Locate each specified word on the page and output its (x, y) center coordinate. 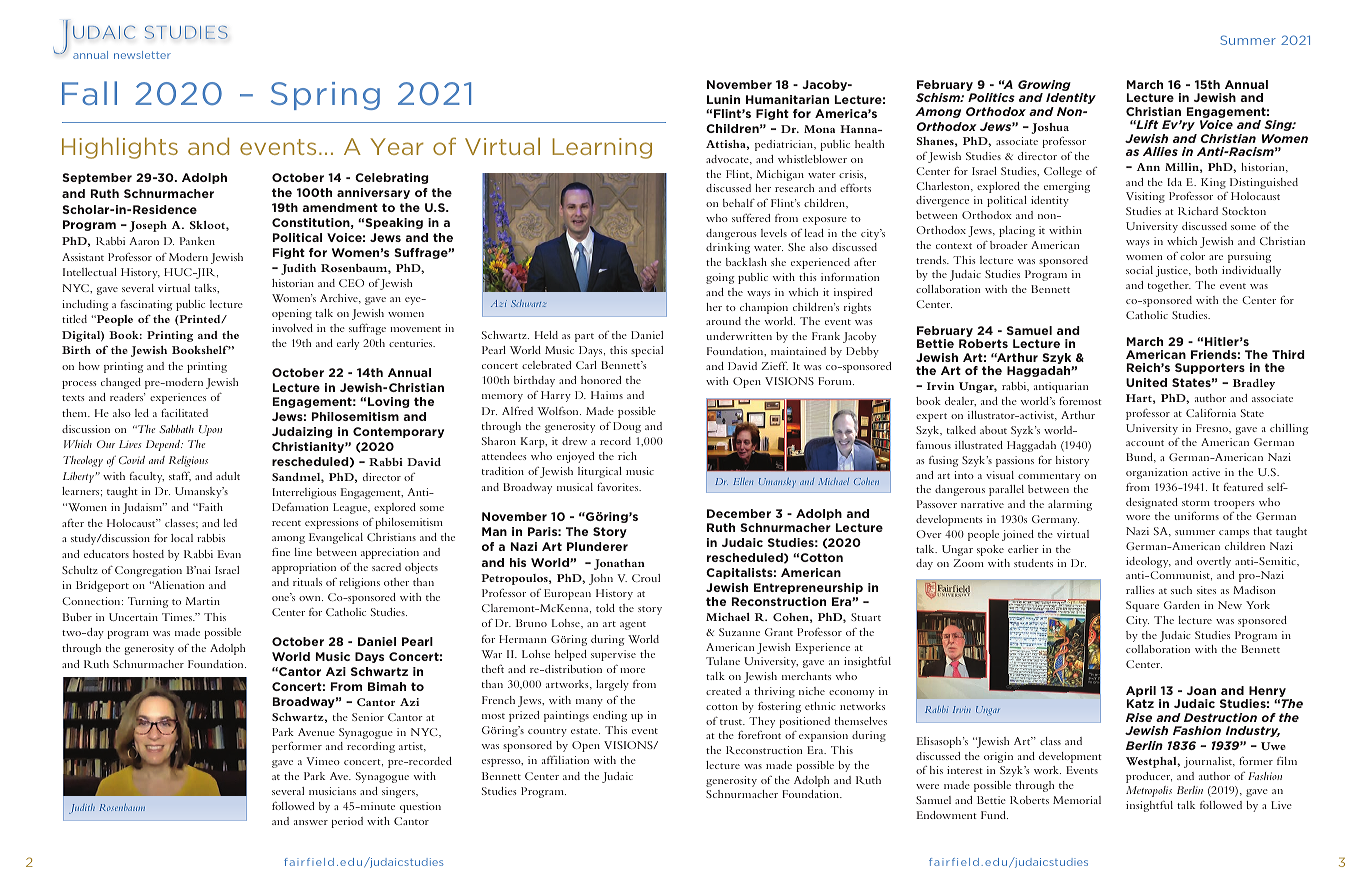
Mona (819, 129)
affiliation (565, 760)
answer (311, 822)
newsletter (142, 55)
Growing (1044, 87)
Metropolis (1149, 791)
